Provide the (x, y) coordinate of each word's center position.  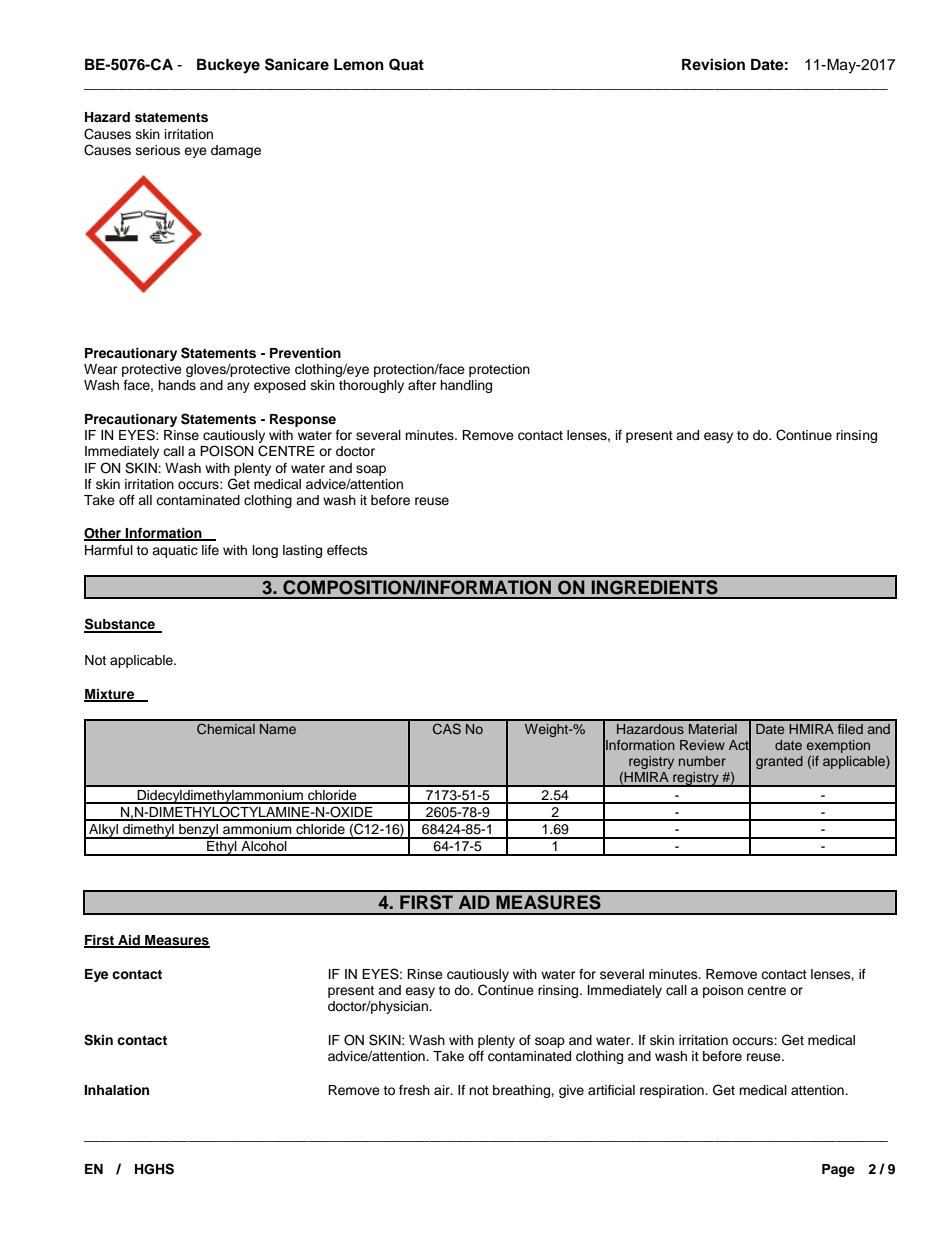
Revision (713, 64)
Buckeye (228, 66)
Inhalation (116, 1090)
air (443, 1090)
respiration (673, 1091)
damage (236, 151)
